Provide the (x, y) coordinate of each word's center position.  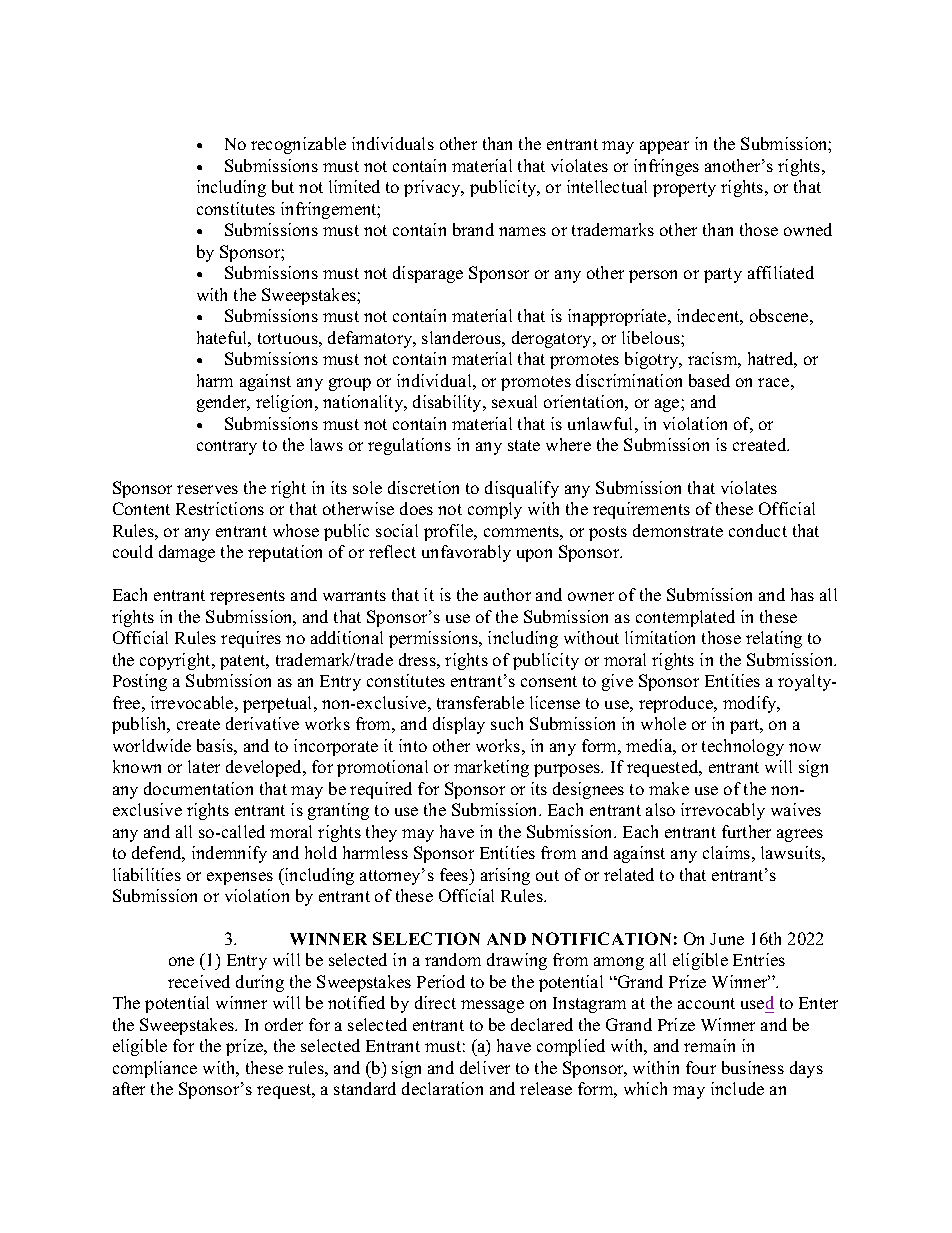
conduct (758, 530)
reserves (207, 489)
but (283, 186)
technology (743, 747)
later (204, 766)
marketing (491, 768)
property (684, 189)
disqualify (522, 489)
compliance (155, 1069)
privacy (433, 188)
